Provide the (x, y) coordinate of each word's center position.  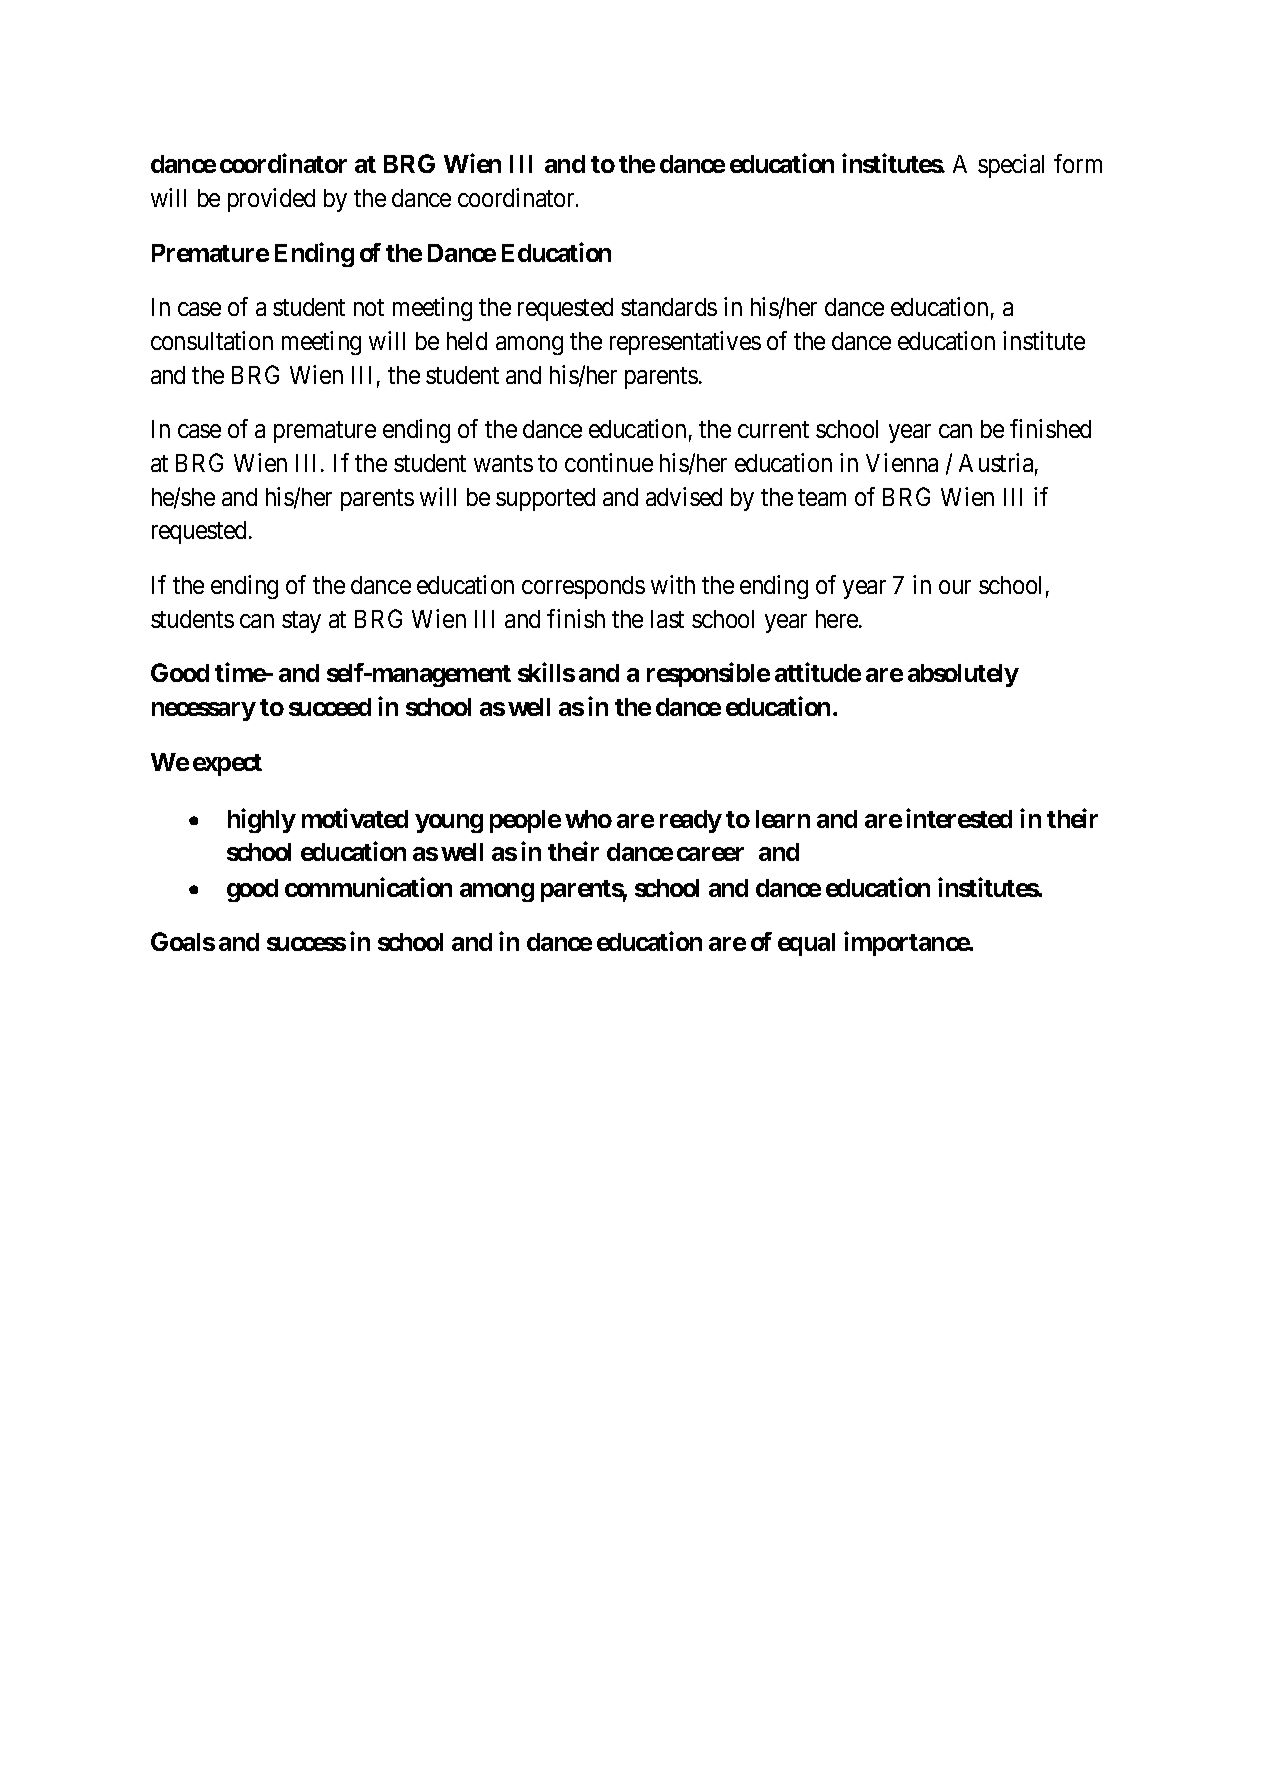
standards (669, 307)
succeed (330, 707)
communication (368, 887)
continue (609, 462)
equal (806, 944)
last (667, 619)
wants (503, 463)
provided (271, 200)
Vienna (902, 462)
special (1011, 166)
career (710, 854)
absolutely (963, 675)
